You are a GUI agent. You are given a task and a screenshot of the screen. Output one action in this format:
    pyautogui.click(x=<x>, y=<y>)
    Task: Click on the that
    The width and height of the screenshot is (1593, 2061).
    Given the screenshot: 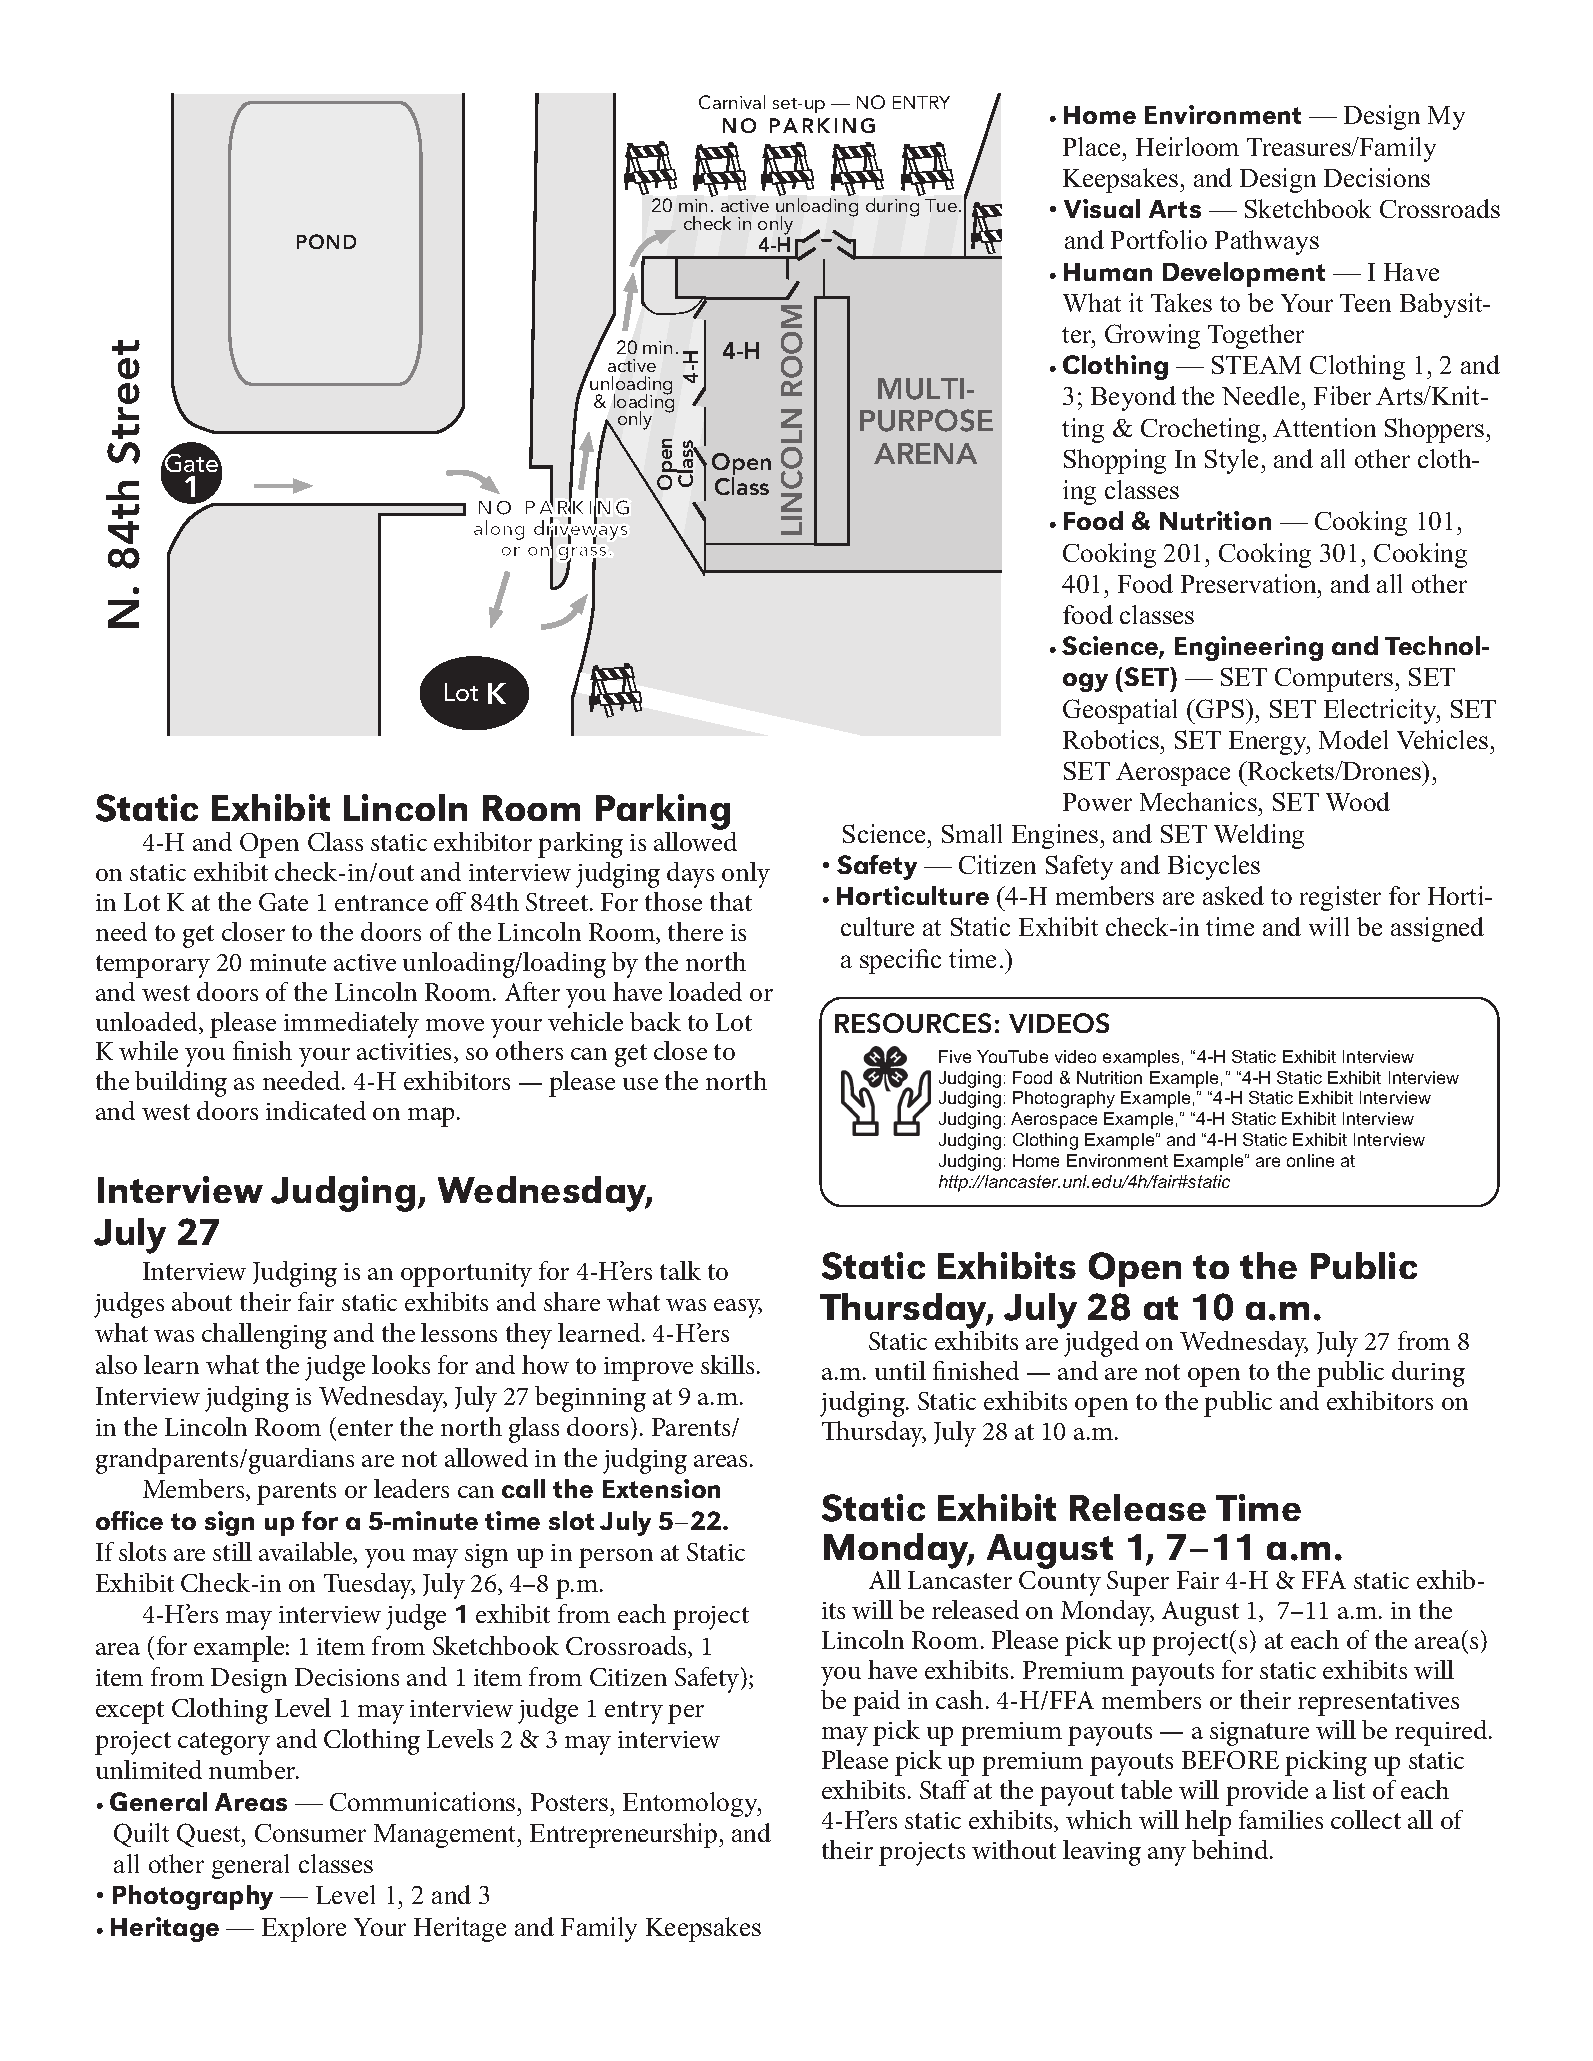 What is the action you would take?
    pyautogui.click(x=731, y=901)
